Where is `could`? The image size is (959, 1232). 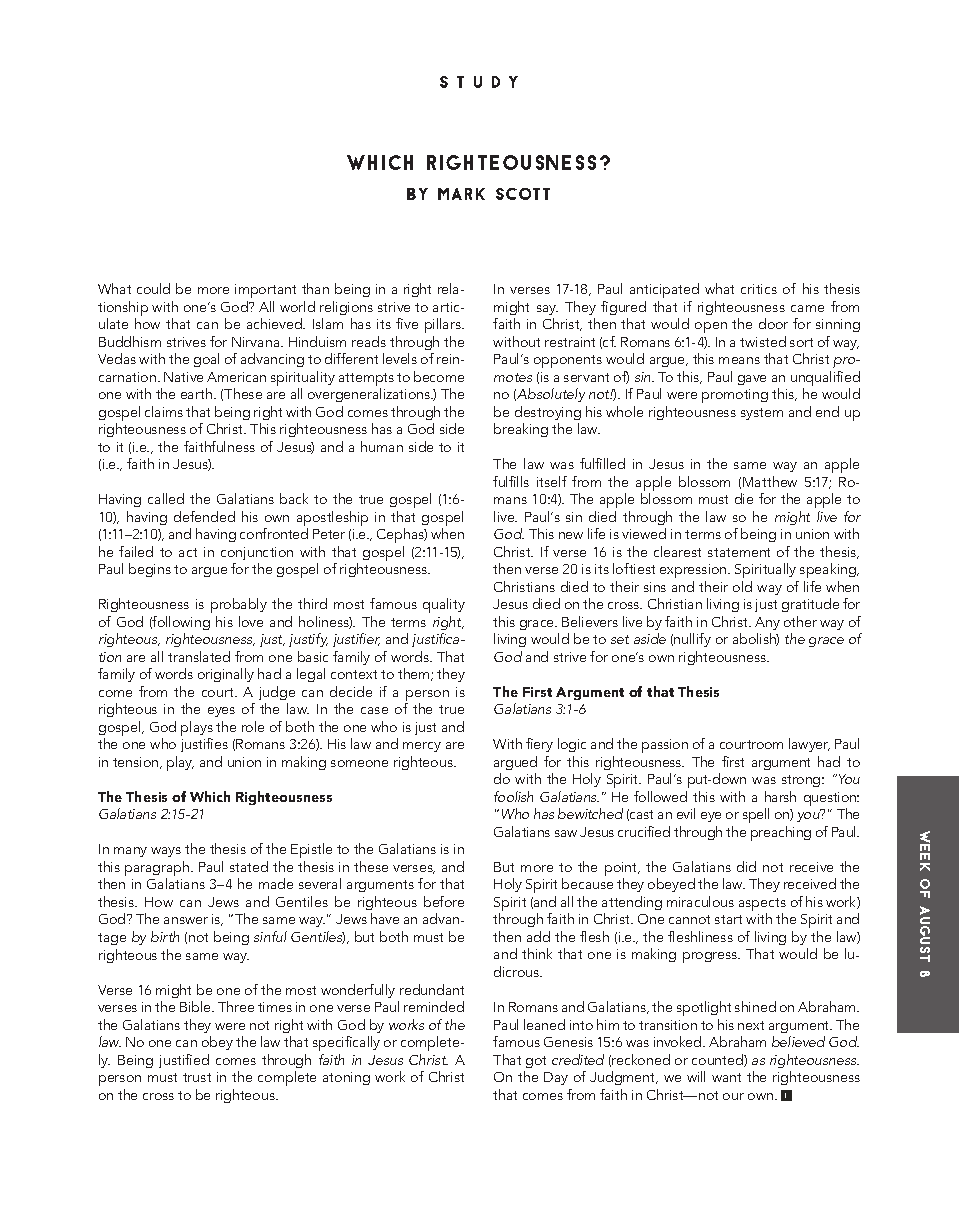
could is located at coordinates (153, 288).
